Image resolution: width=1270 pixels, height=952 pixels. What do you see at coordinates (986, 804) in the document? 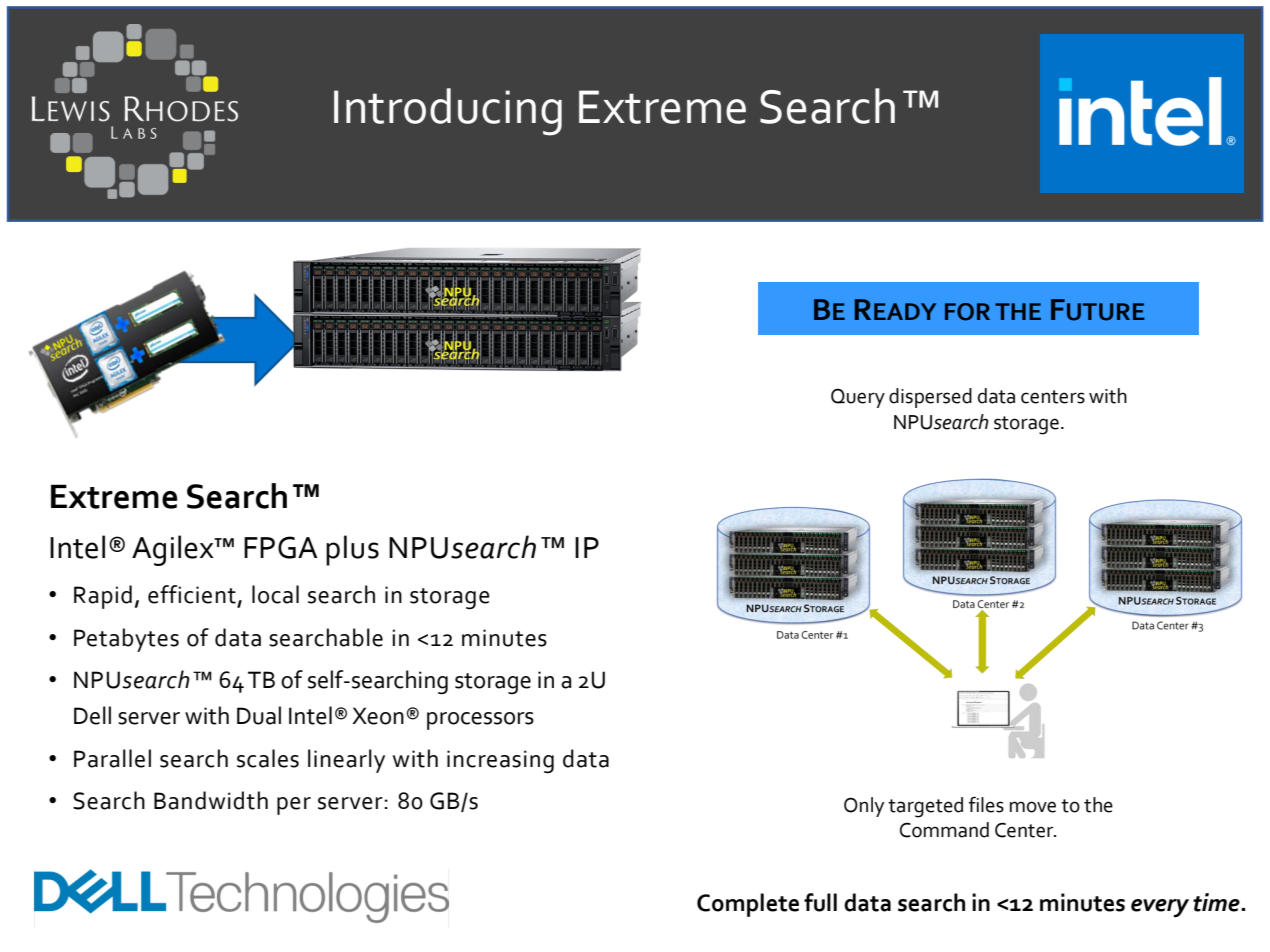
I see `files` at bounding box center [986, 804].
